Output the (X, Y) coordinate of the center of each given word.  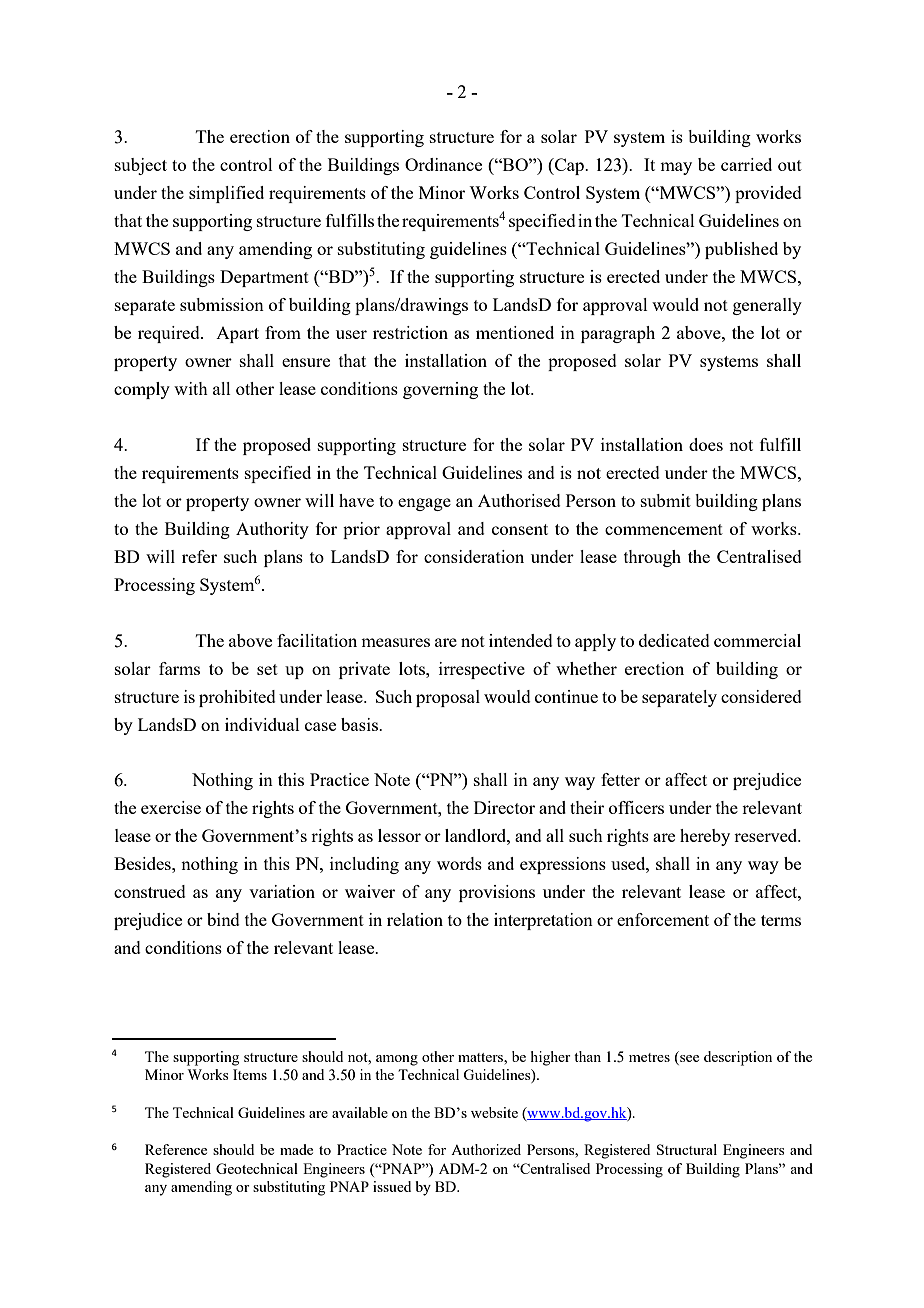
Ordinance (443, 164)
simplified (226, 194)
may (676, 168)
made (296, 1149)
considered (761, 696)
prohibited (237, 698)
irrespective (482, 670)
